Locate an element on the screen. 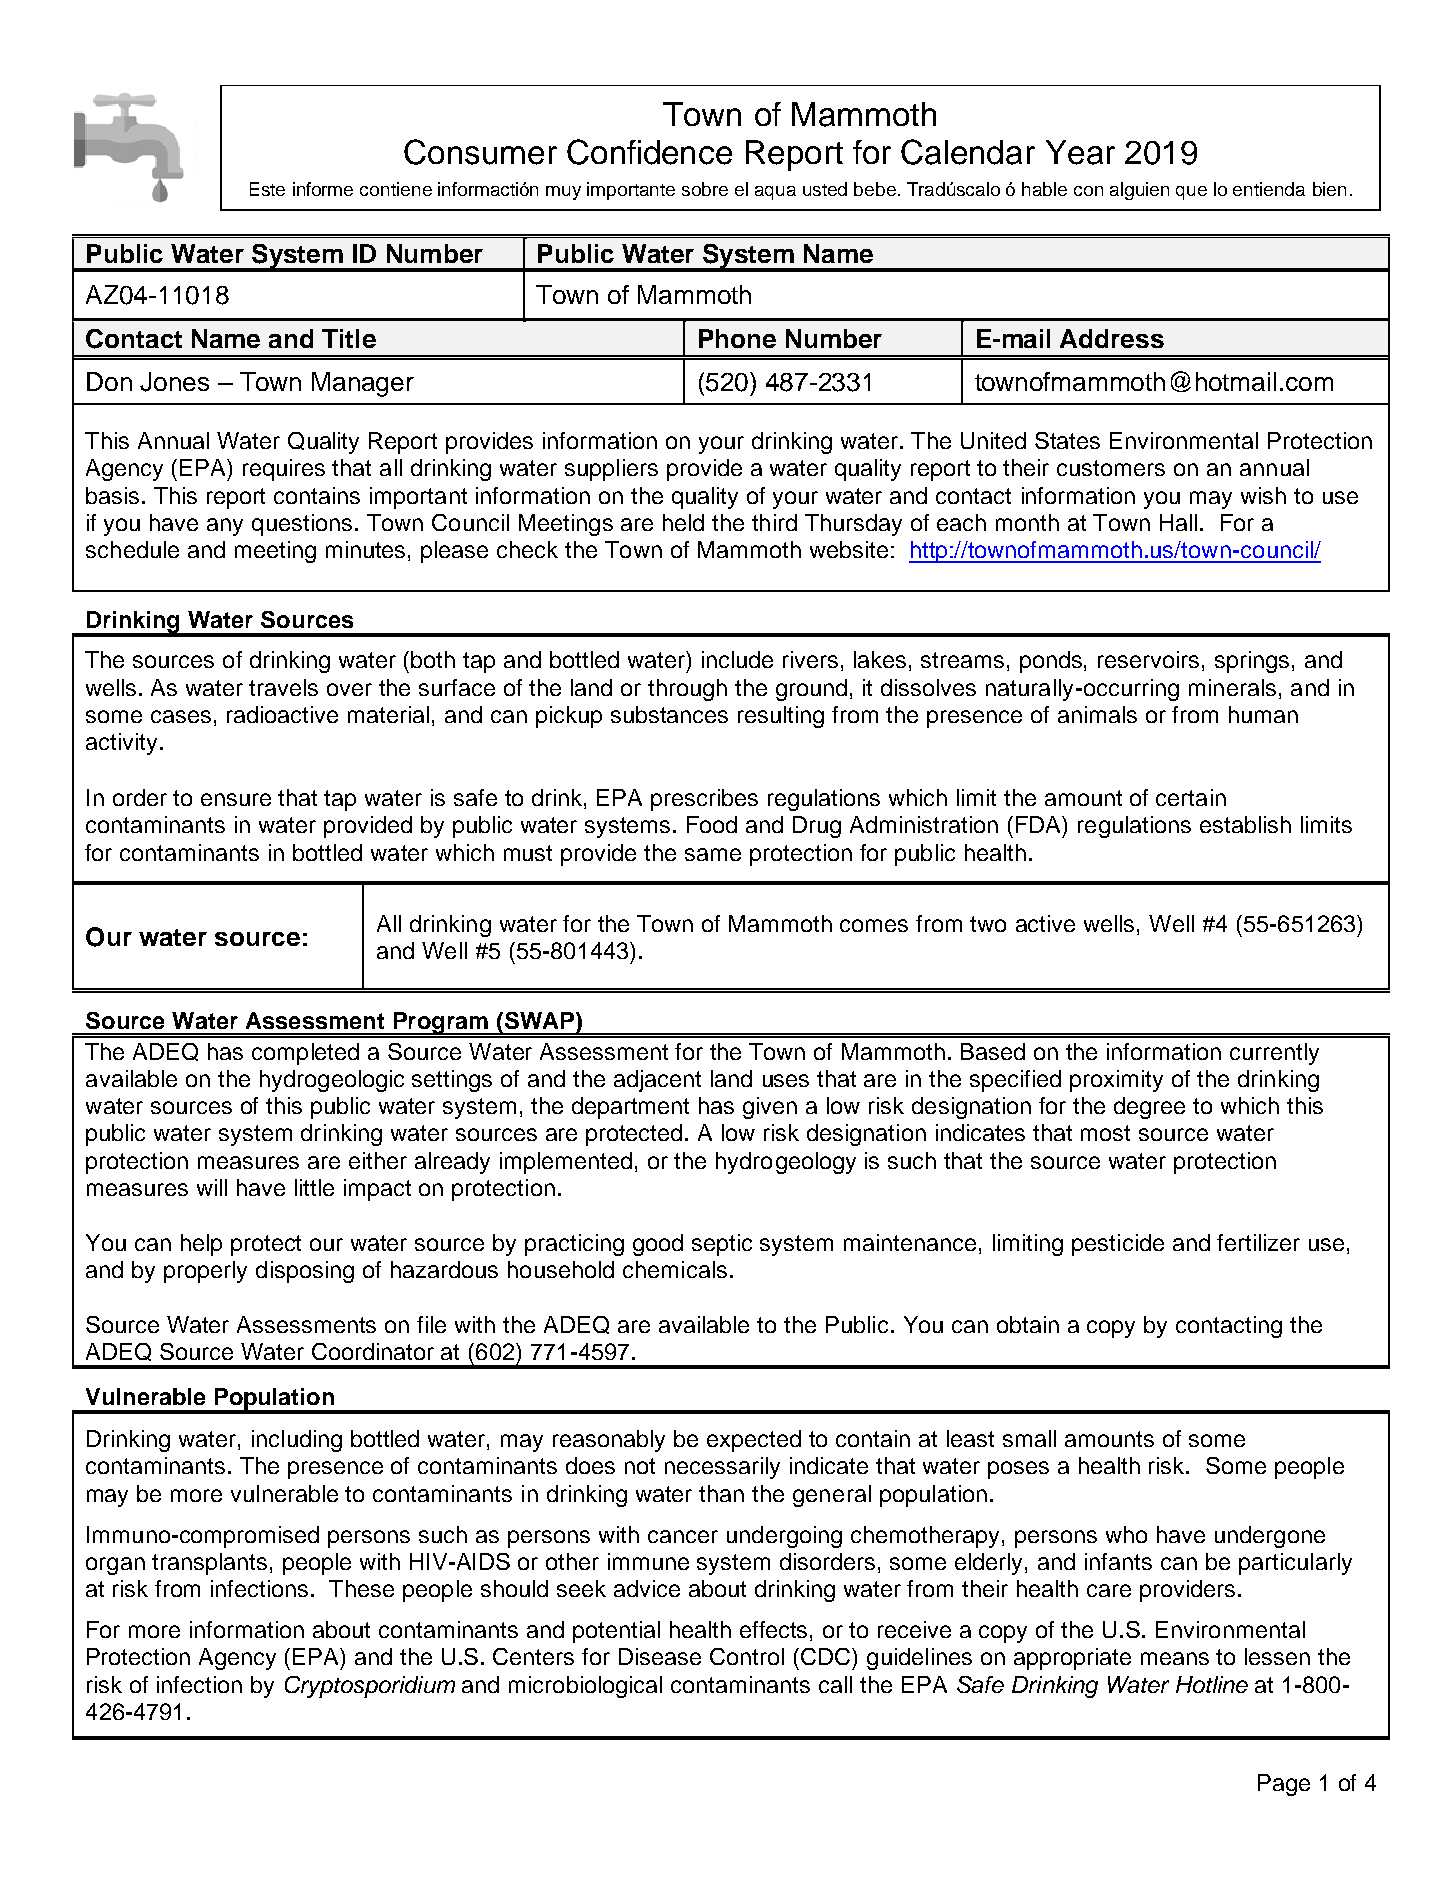 This screenshot has height=1881, width=1453. Hotline is located at coordinates (1212, 1684).
